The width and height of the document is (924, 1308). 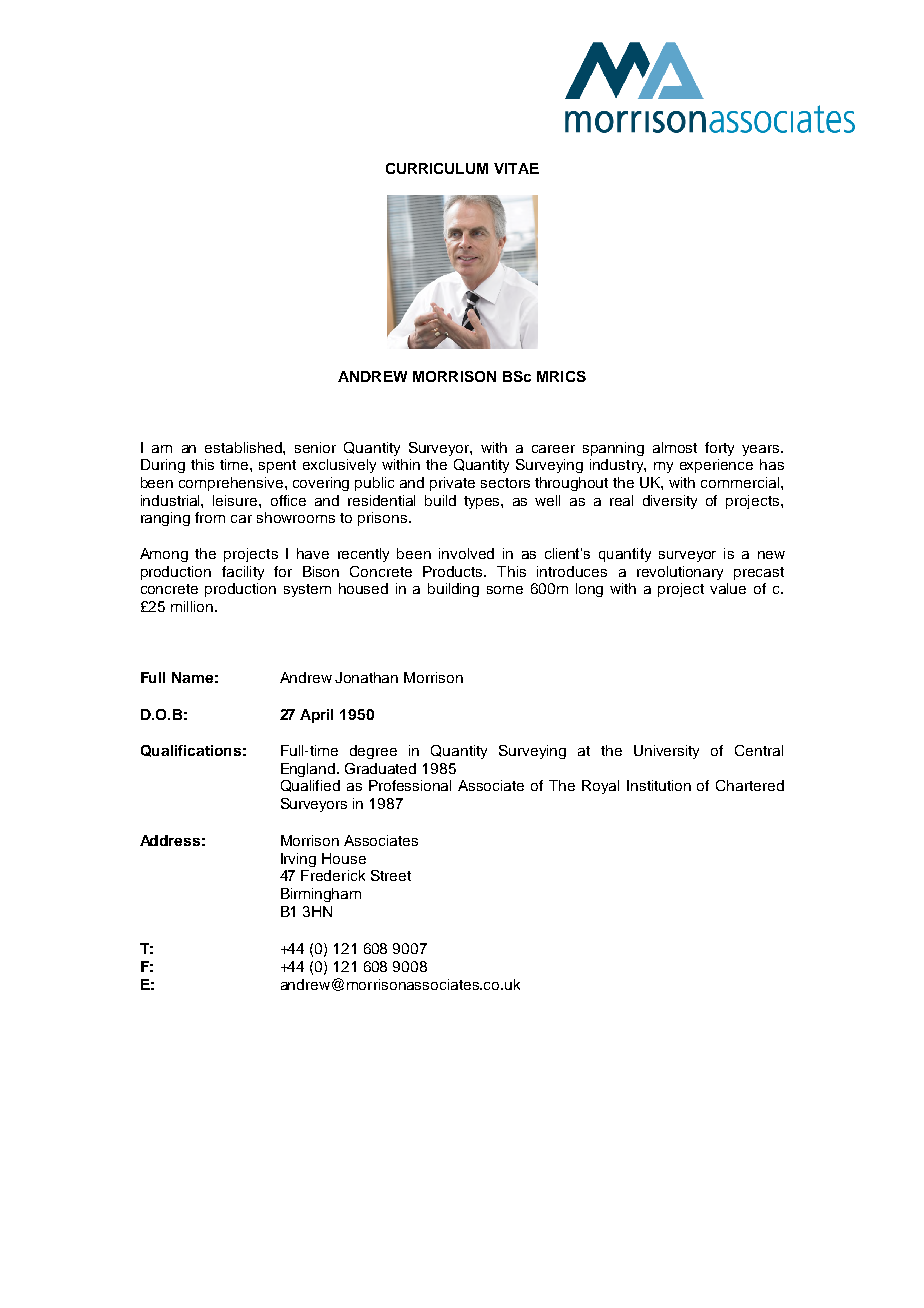 What do you see at coordinates (298, 860) in the document?
I see `Irving` at bounding box center [298, 860].
